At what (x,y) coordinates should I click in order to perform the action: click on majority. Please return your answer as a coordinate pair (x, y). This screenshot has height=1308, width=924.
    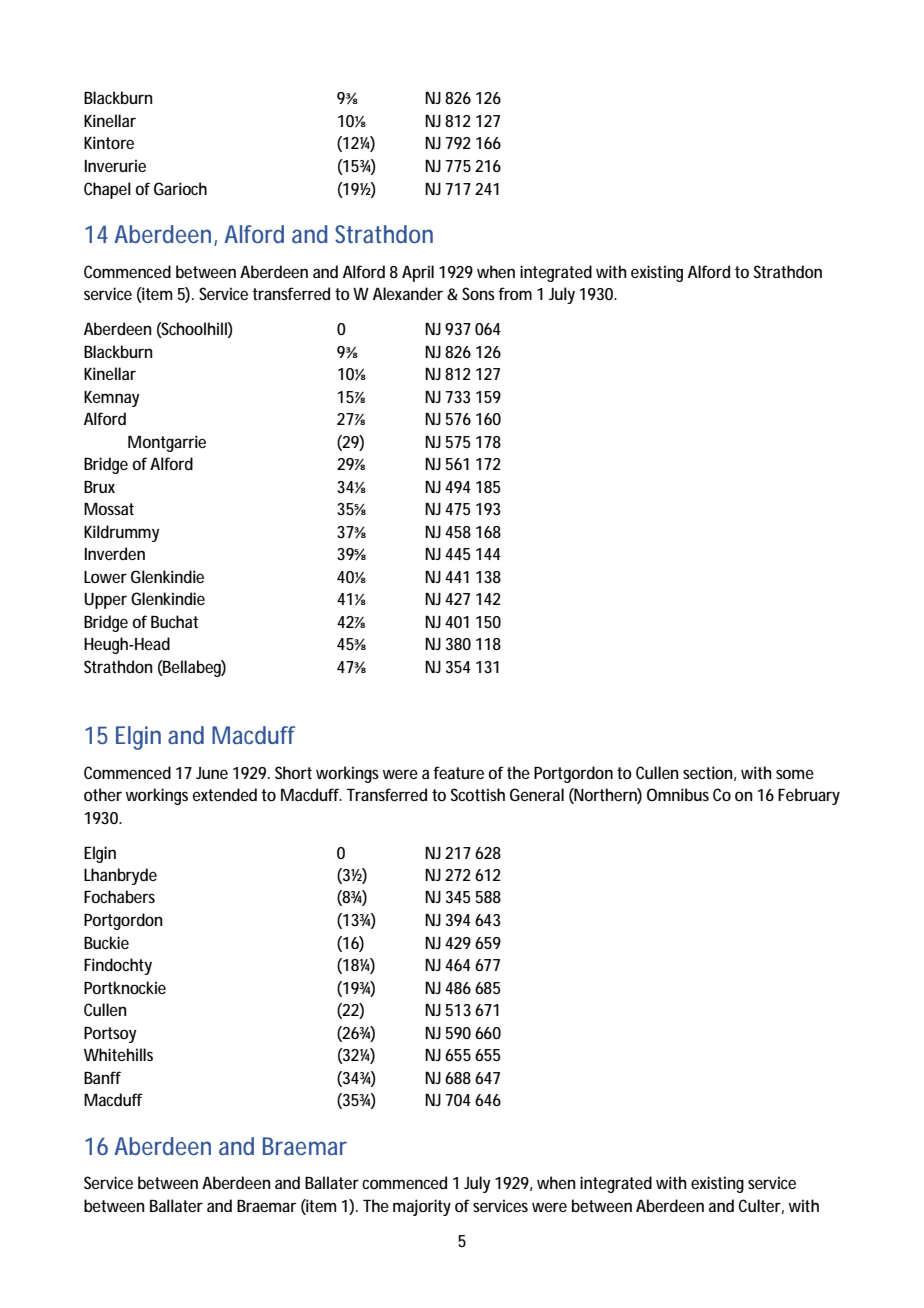
    Looking at the image, I should click on (422, 1207).
